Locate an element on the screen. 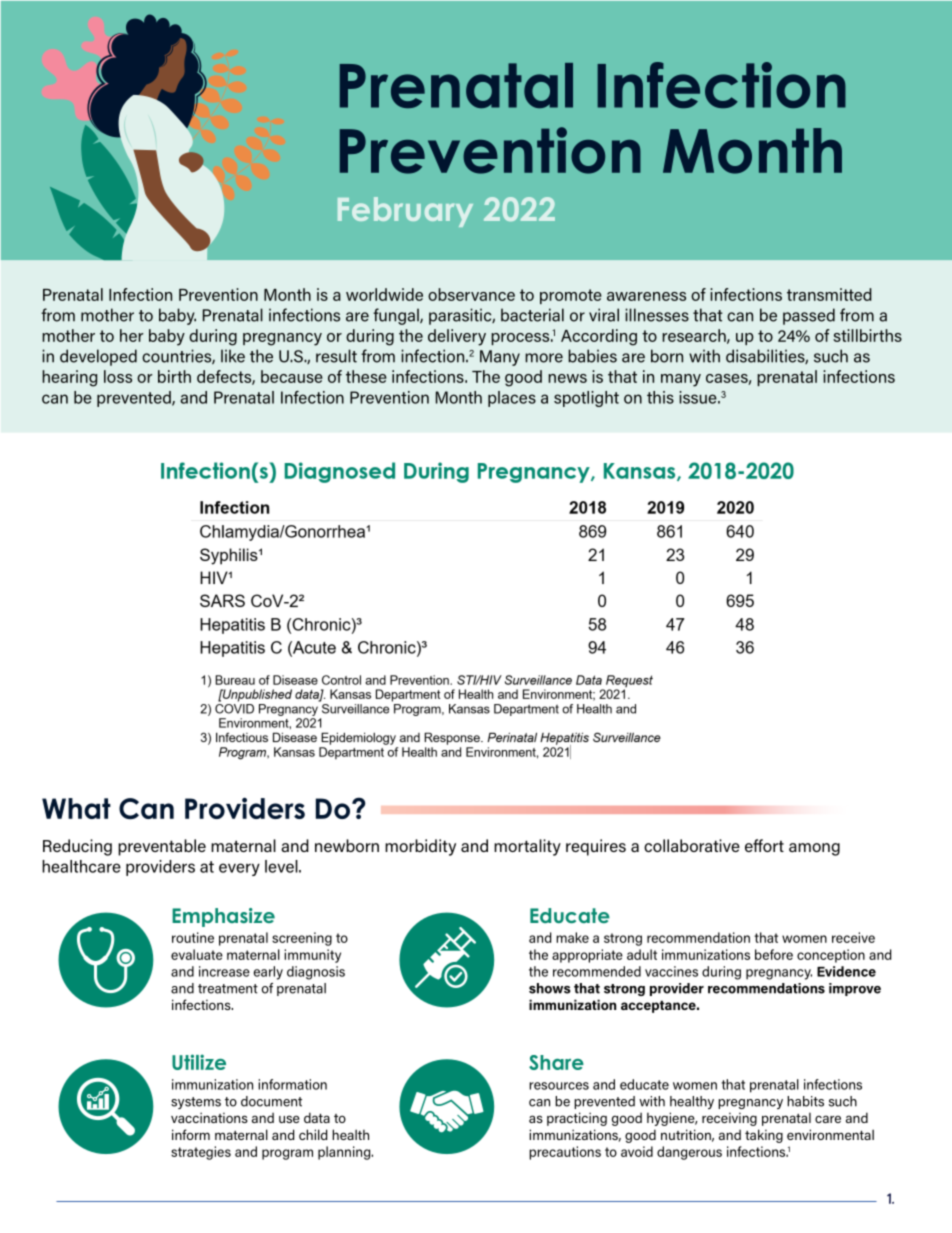  taking is located at coordinates (764, 1136).
